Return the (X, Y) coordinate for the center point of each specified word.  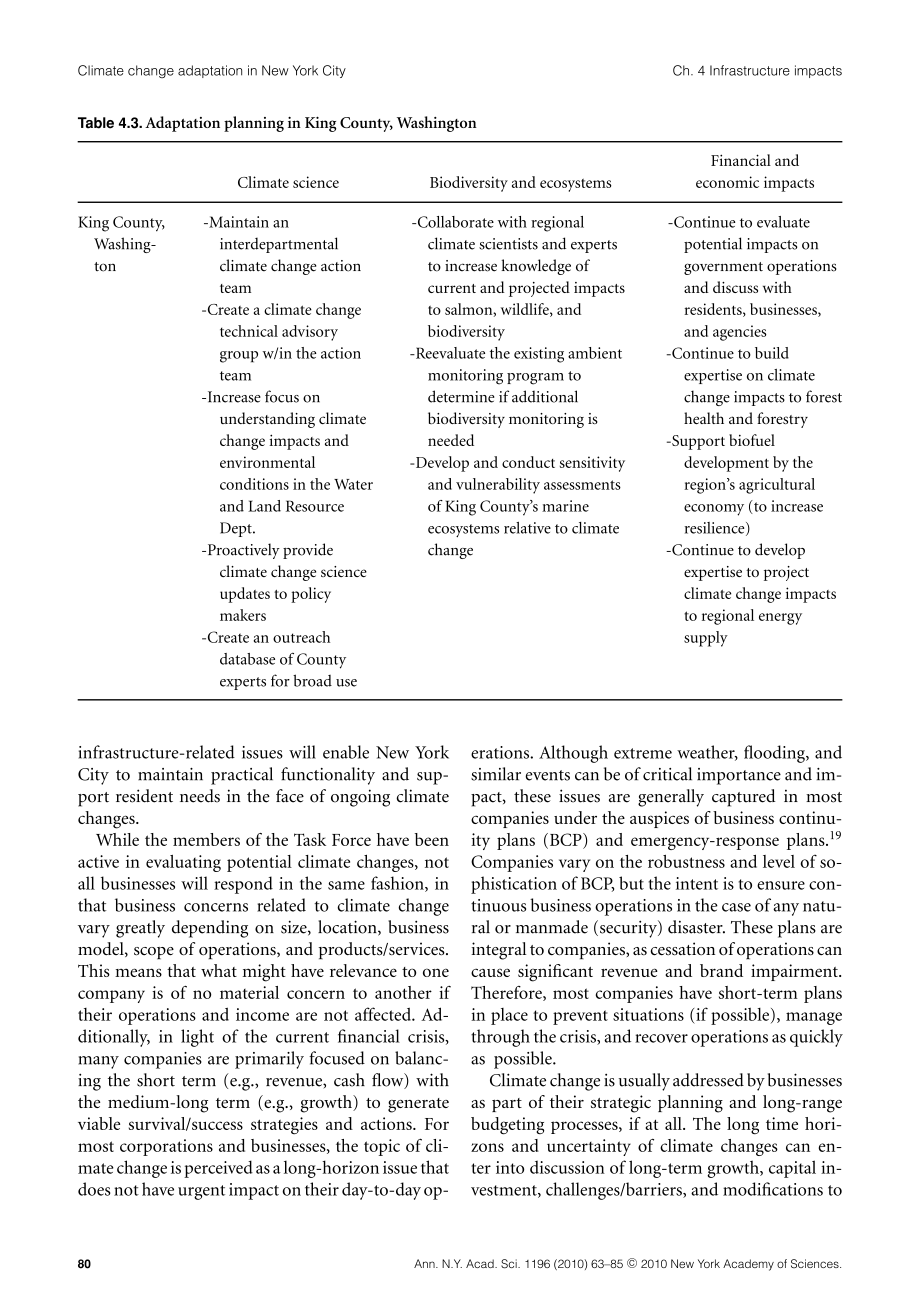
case (736, 907)
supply (706, 639)
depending (210, 929)
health (704, 418)
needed (451, 440)
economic (727, 182)
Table (96, 123)
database (247, 659)
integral (499, 951)
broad (312, 680)
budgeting (507, 1126)
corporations (166, 1147)
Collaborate (454, 222)
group (239, 357)
